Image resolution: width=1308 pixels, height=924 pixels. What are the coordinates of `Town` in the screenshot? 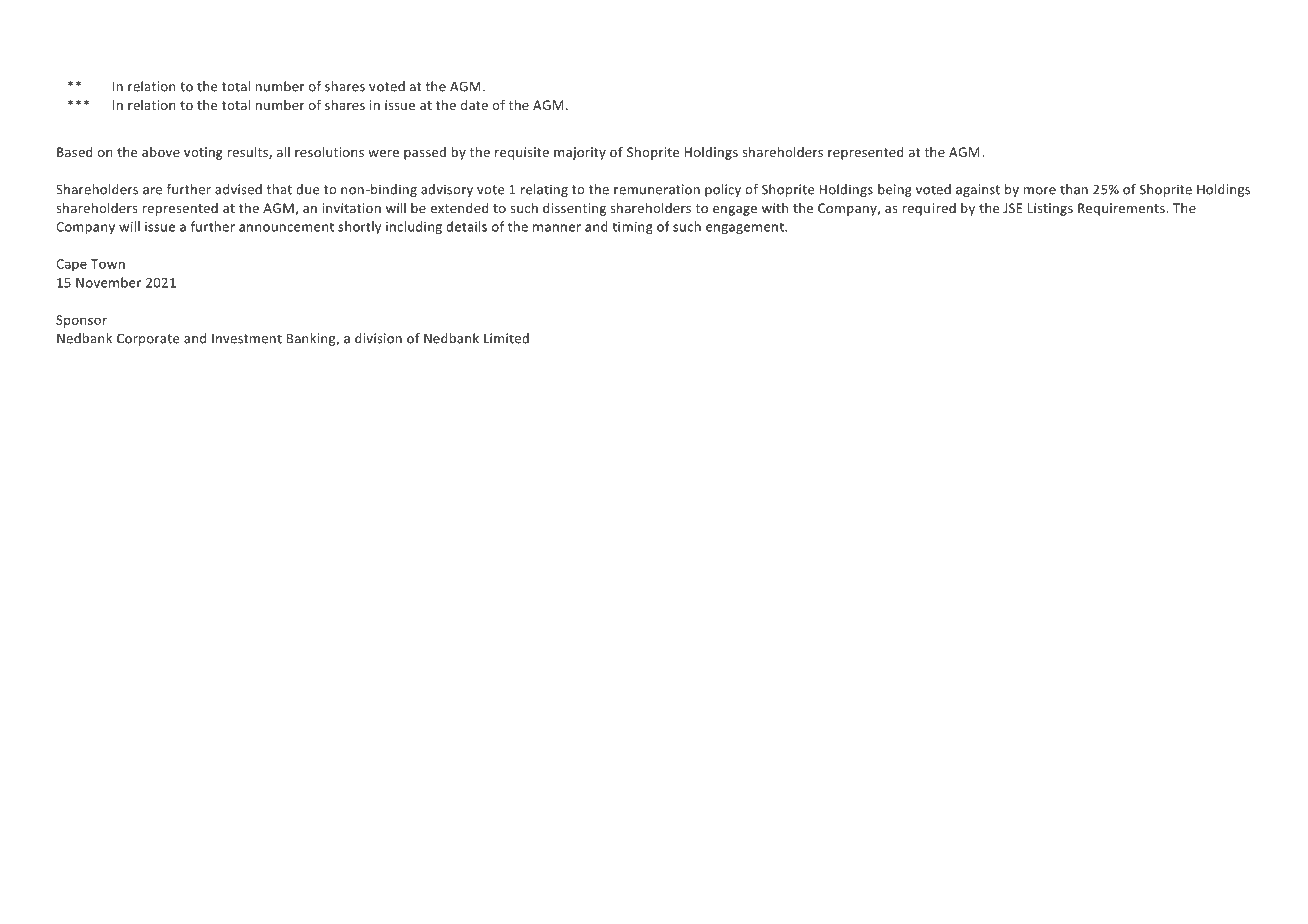 It's located at (108, 264).
